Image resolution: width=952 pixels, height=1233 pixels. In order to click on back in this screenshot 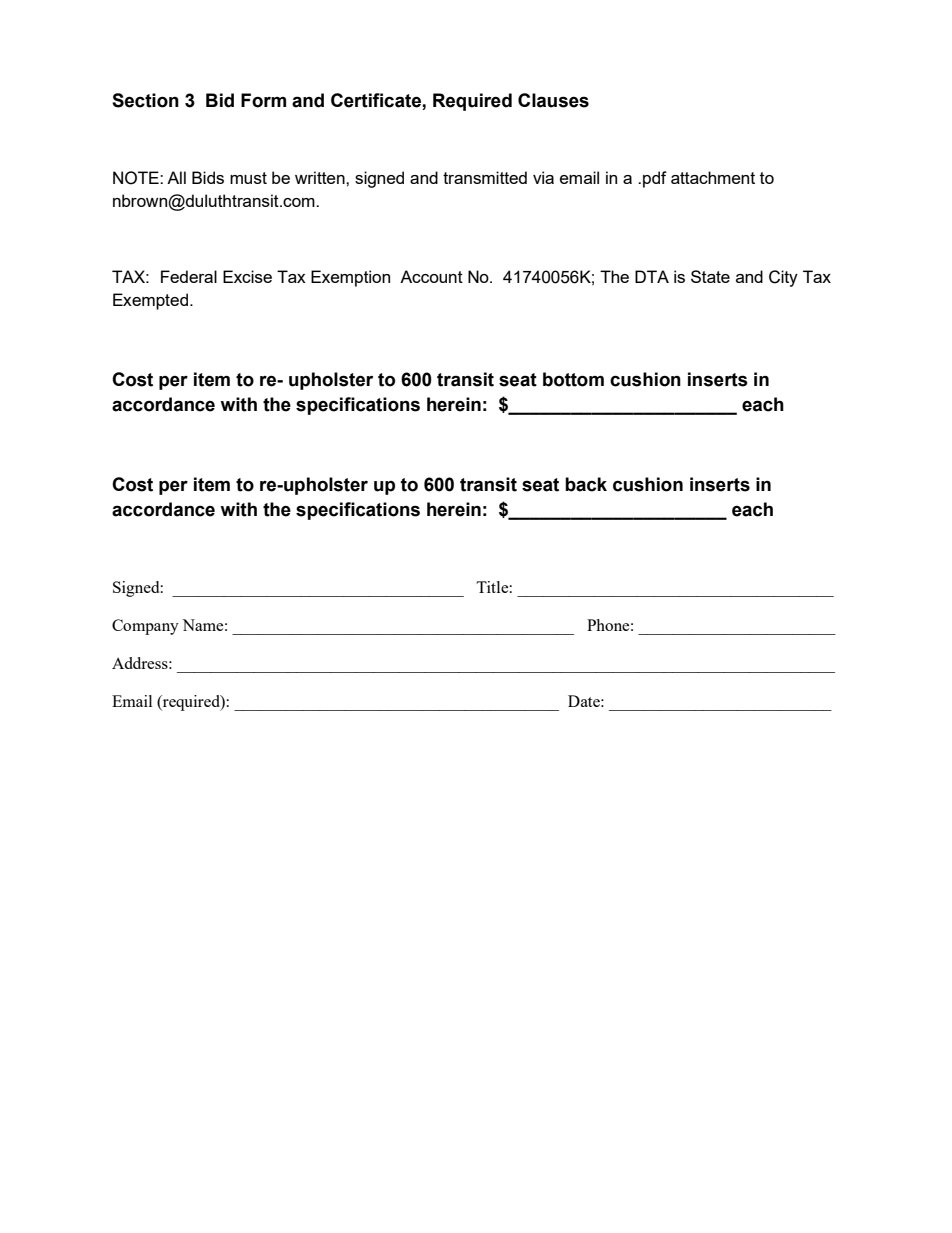, I will do `click(586, 484)`.
